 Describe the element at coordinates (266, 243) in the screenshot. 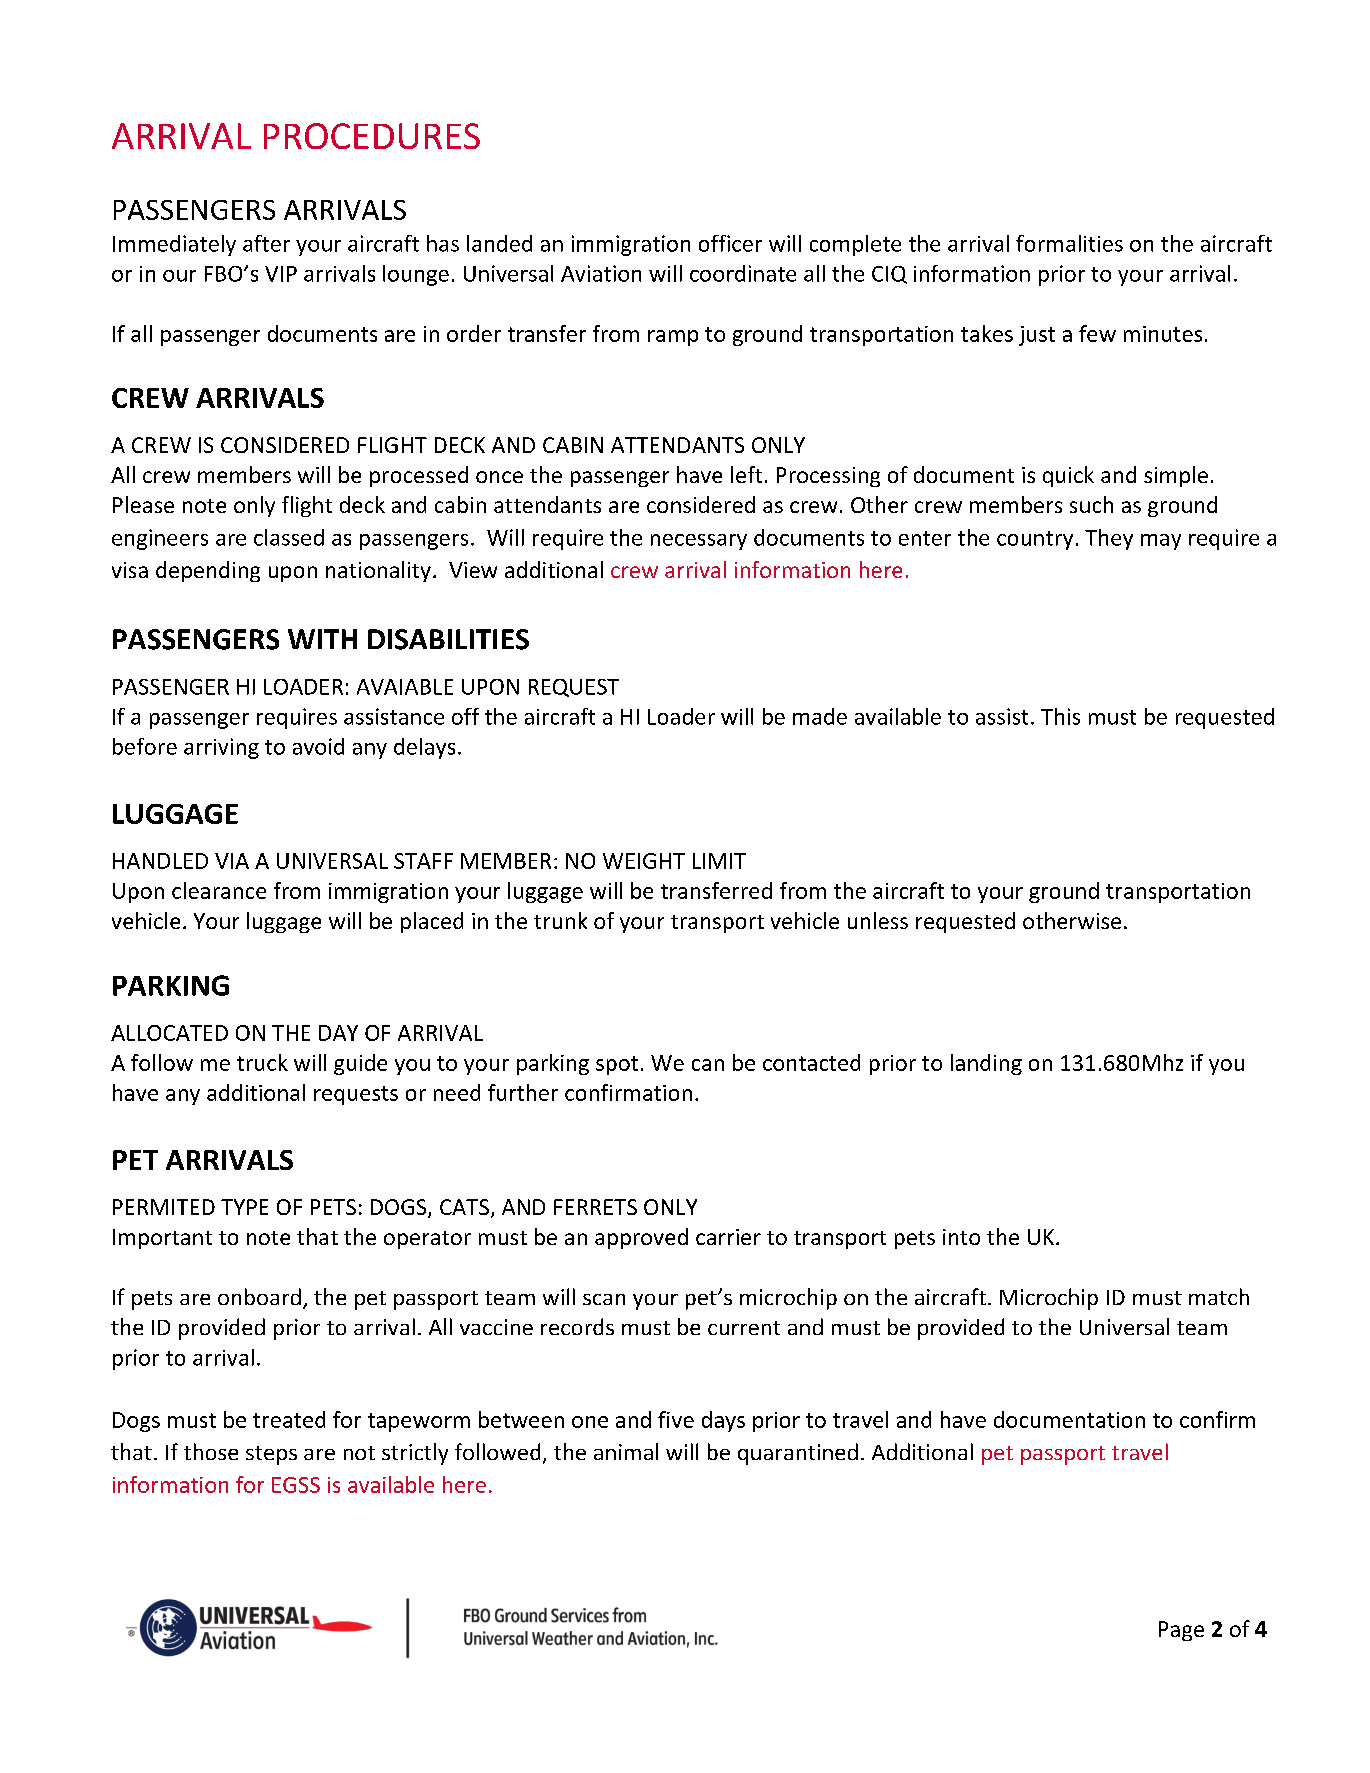

I see `after` at that location.
